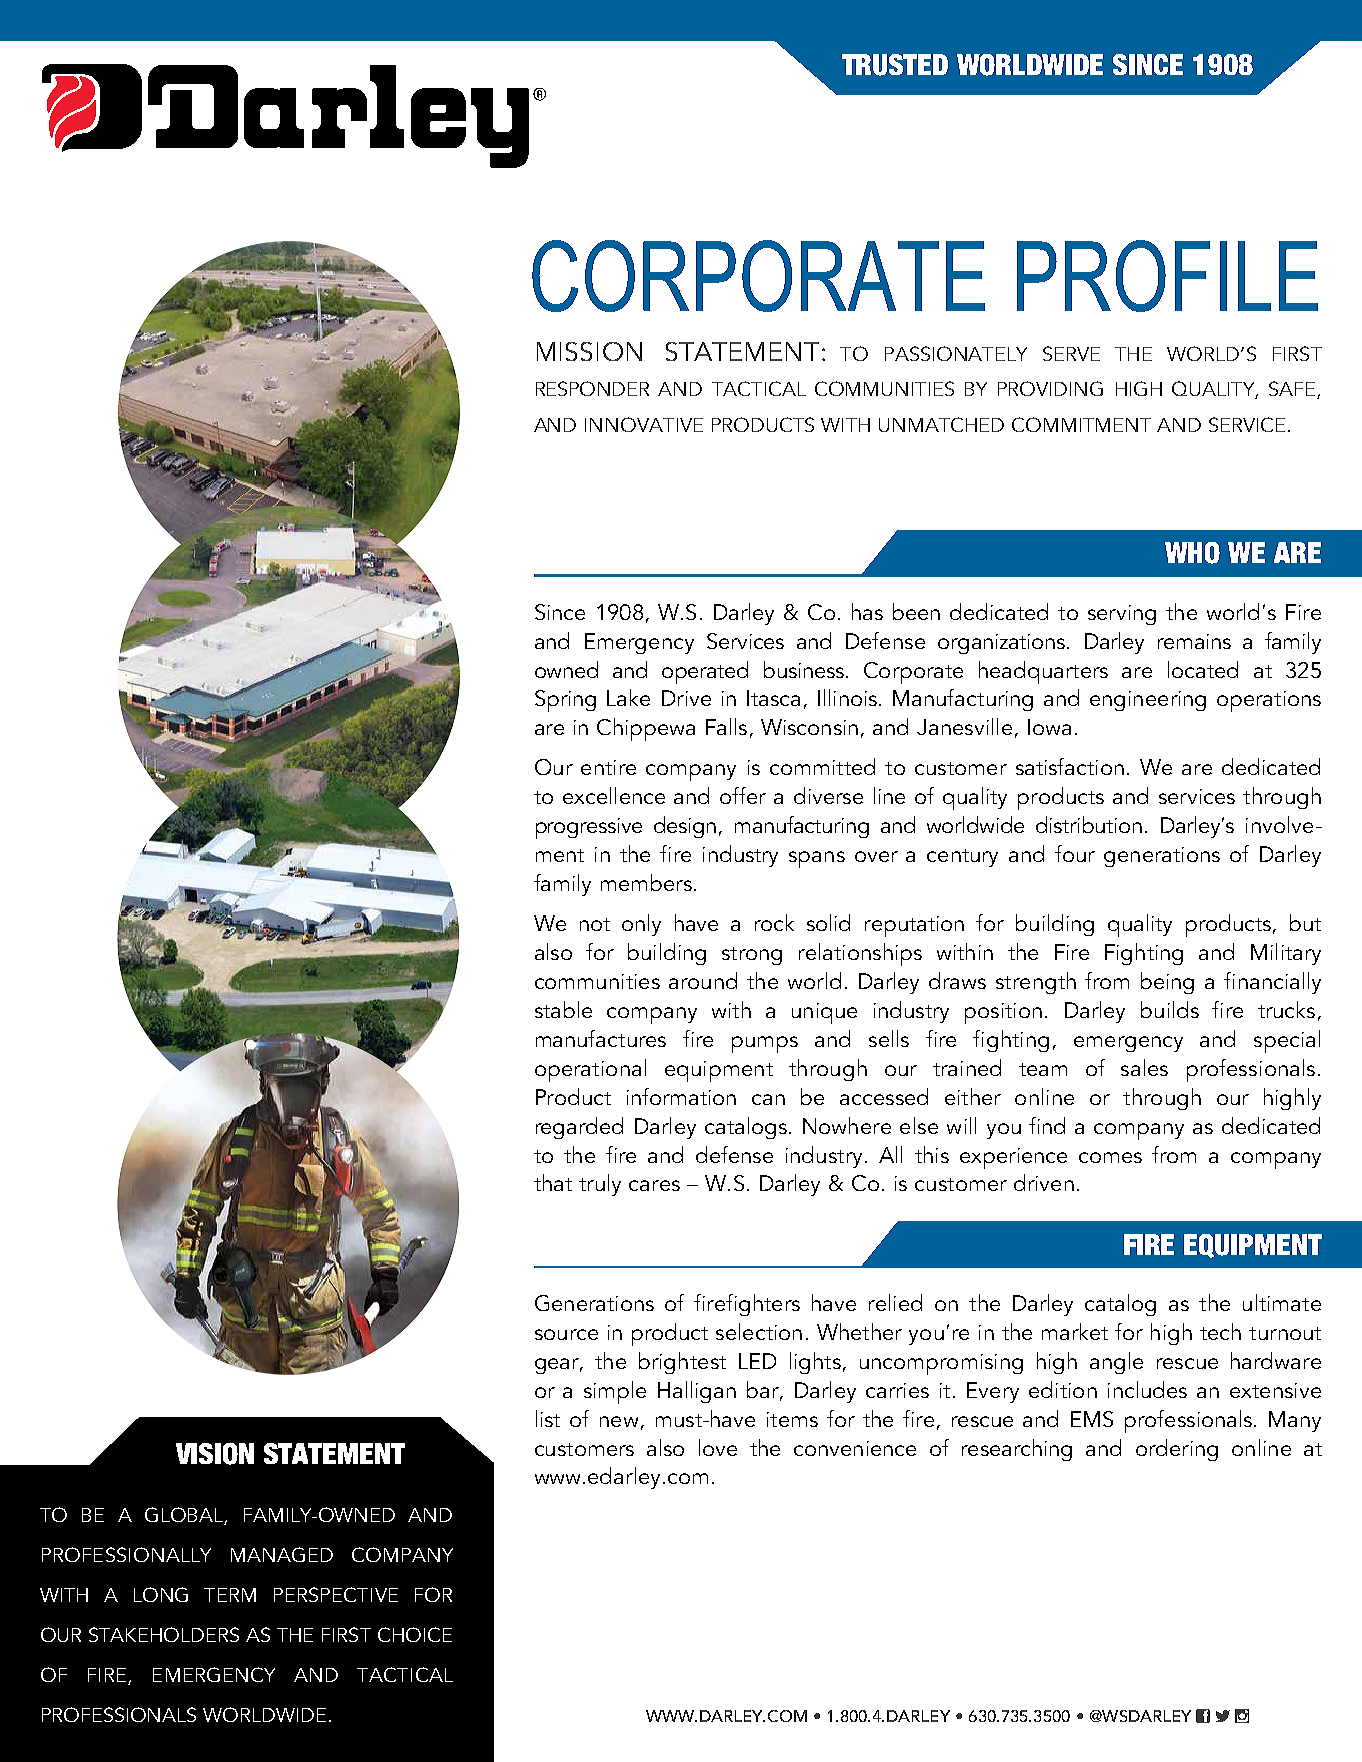  I want to click on distribution, so click(1089, 824).
